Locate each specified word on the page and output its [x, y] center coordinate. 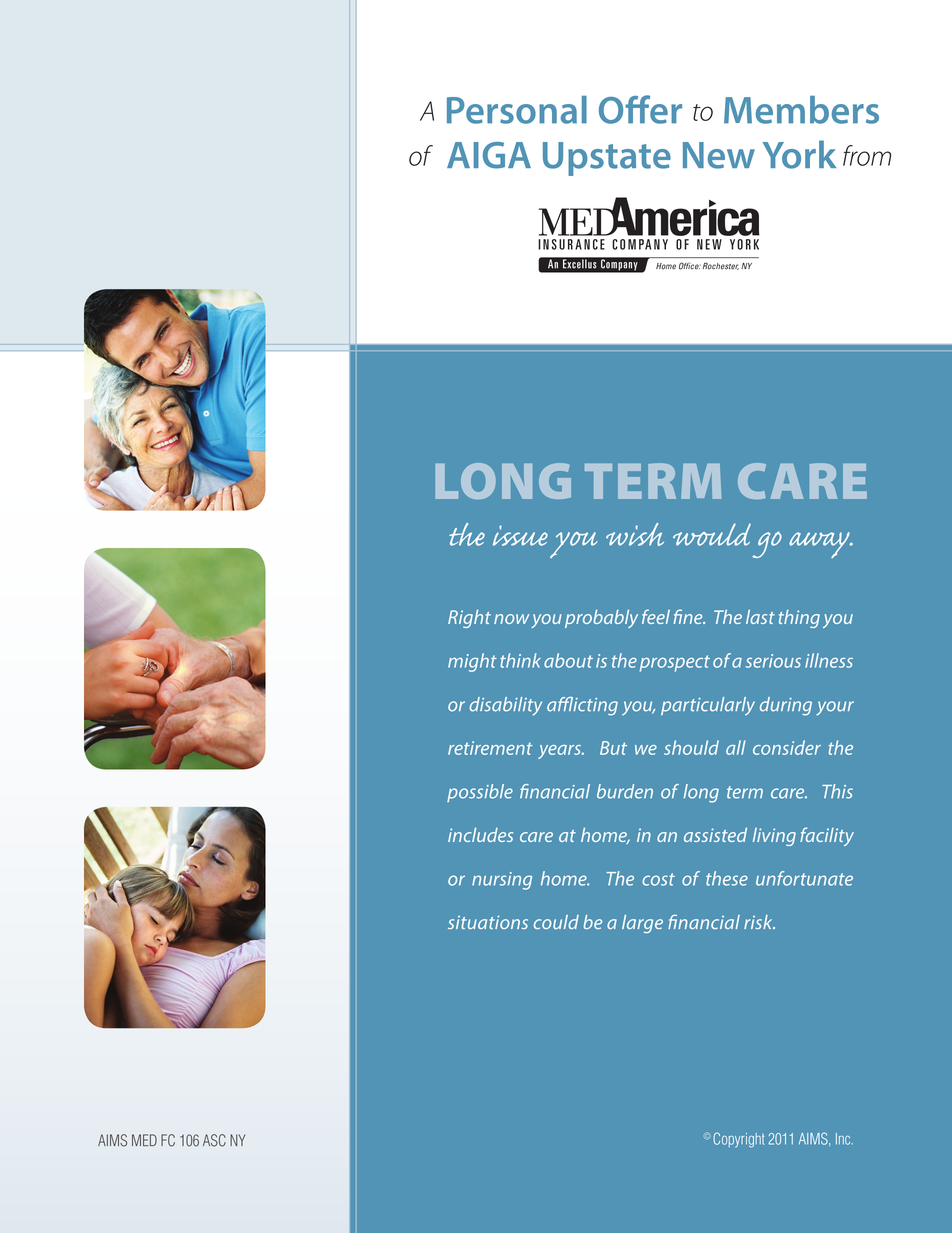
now [511, 619]
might [472, 662]
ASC [214, 1140]
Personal [517, 110]
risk [759, 922]
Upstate [607, 159]
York [799, 154]
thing [799, 619]
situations [488, 922]
